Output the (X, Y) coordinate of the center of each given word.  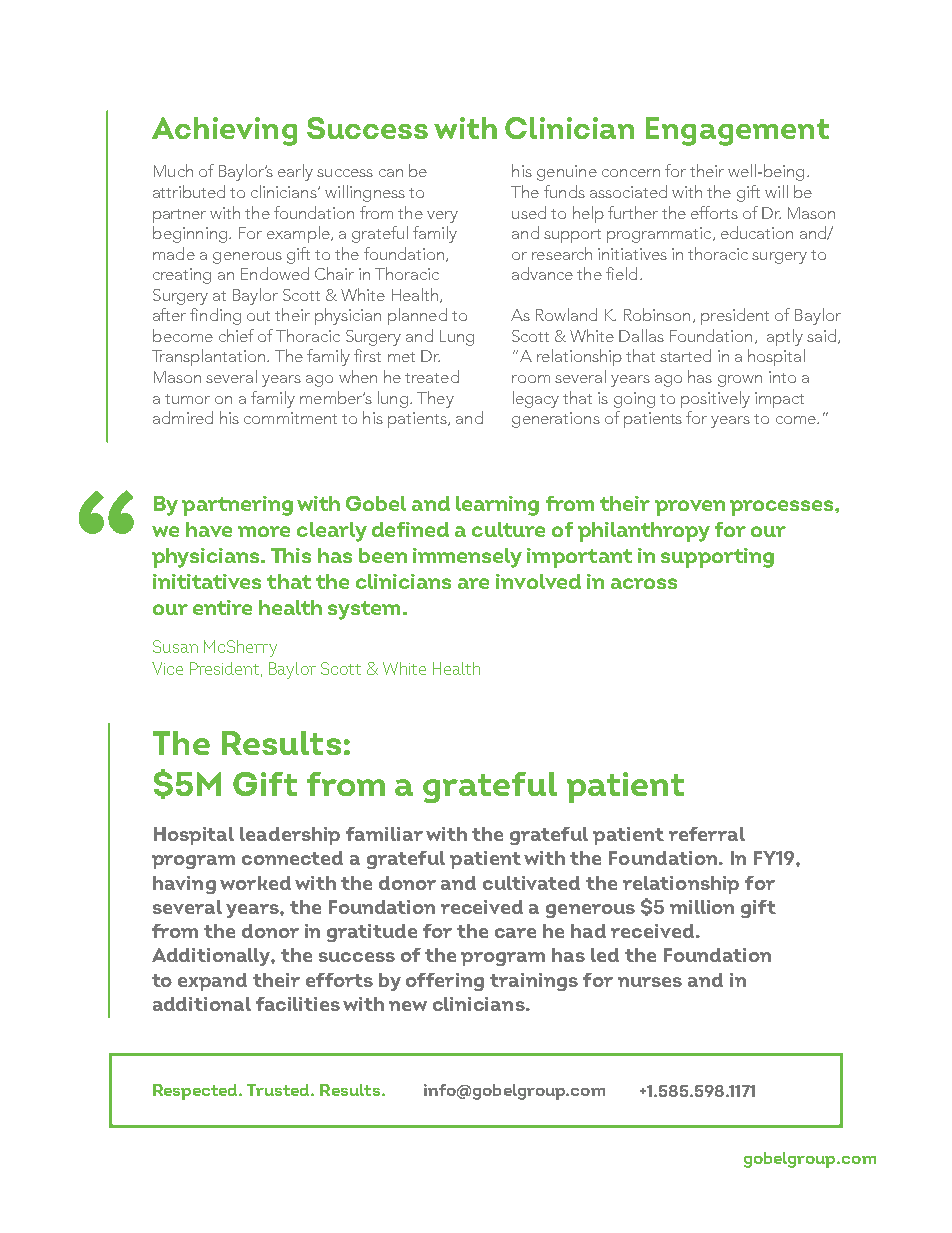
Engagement (737, 131)
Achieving (224, 131)
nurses (650, 982)
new (408, 1006)
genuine (567, 173)
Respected (197, 1092)
